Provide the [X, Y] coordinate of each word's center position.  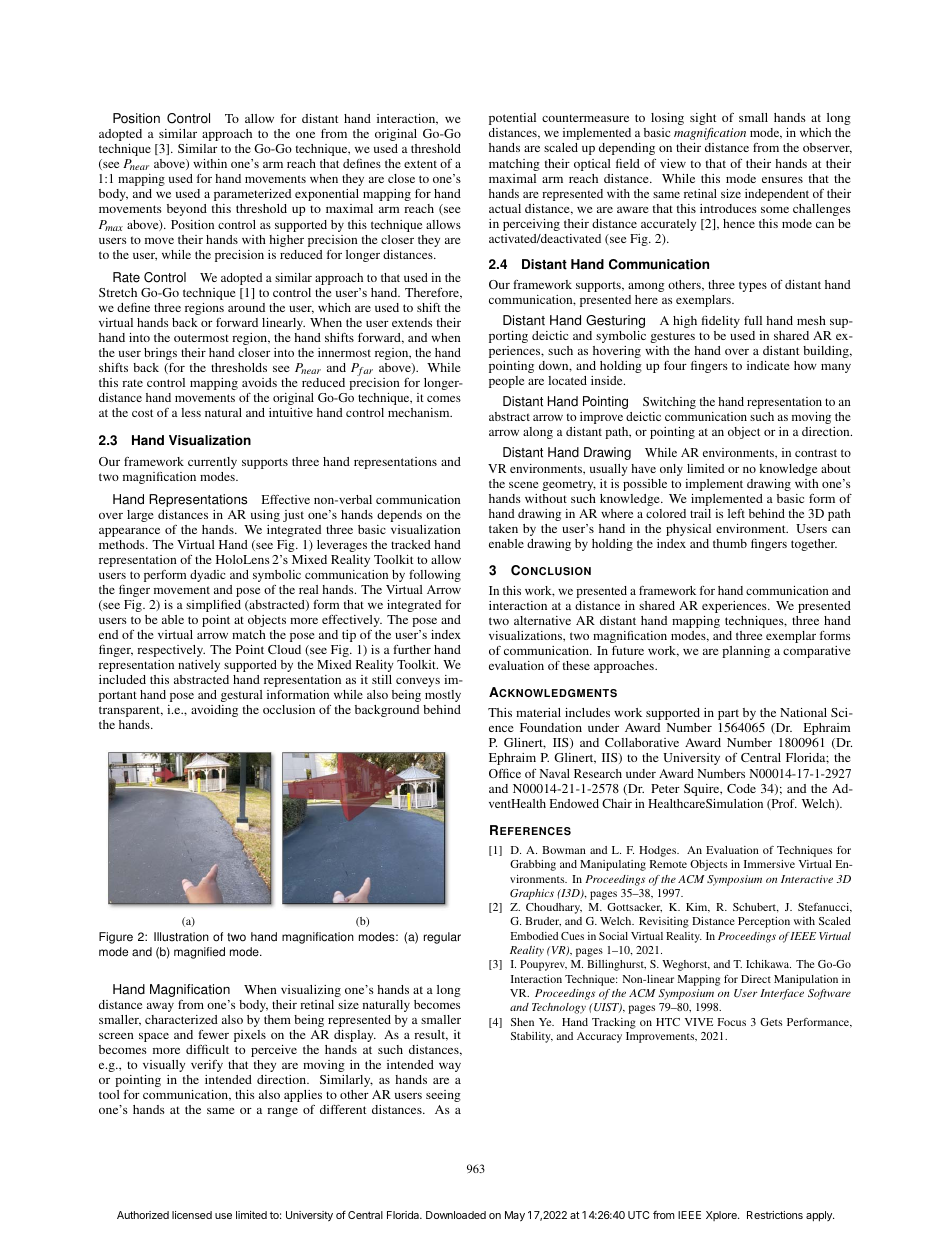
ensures [782, 180]
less [191, 412]
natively [199, 666]
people [506, 382]
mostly [443, 696]
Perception [764, 922]
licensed [192, 1215]
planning [746, 652]
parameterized [252, 195]
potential [512, 119]
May [515, 1216]
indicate [768, 365]
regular [442, 938]
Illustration [181, 937]
